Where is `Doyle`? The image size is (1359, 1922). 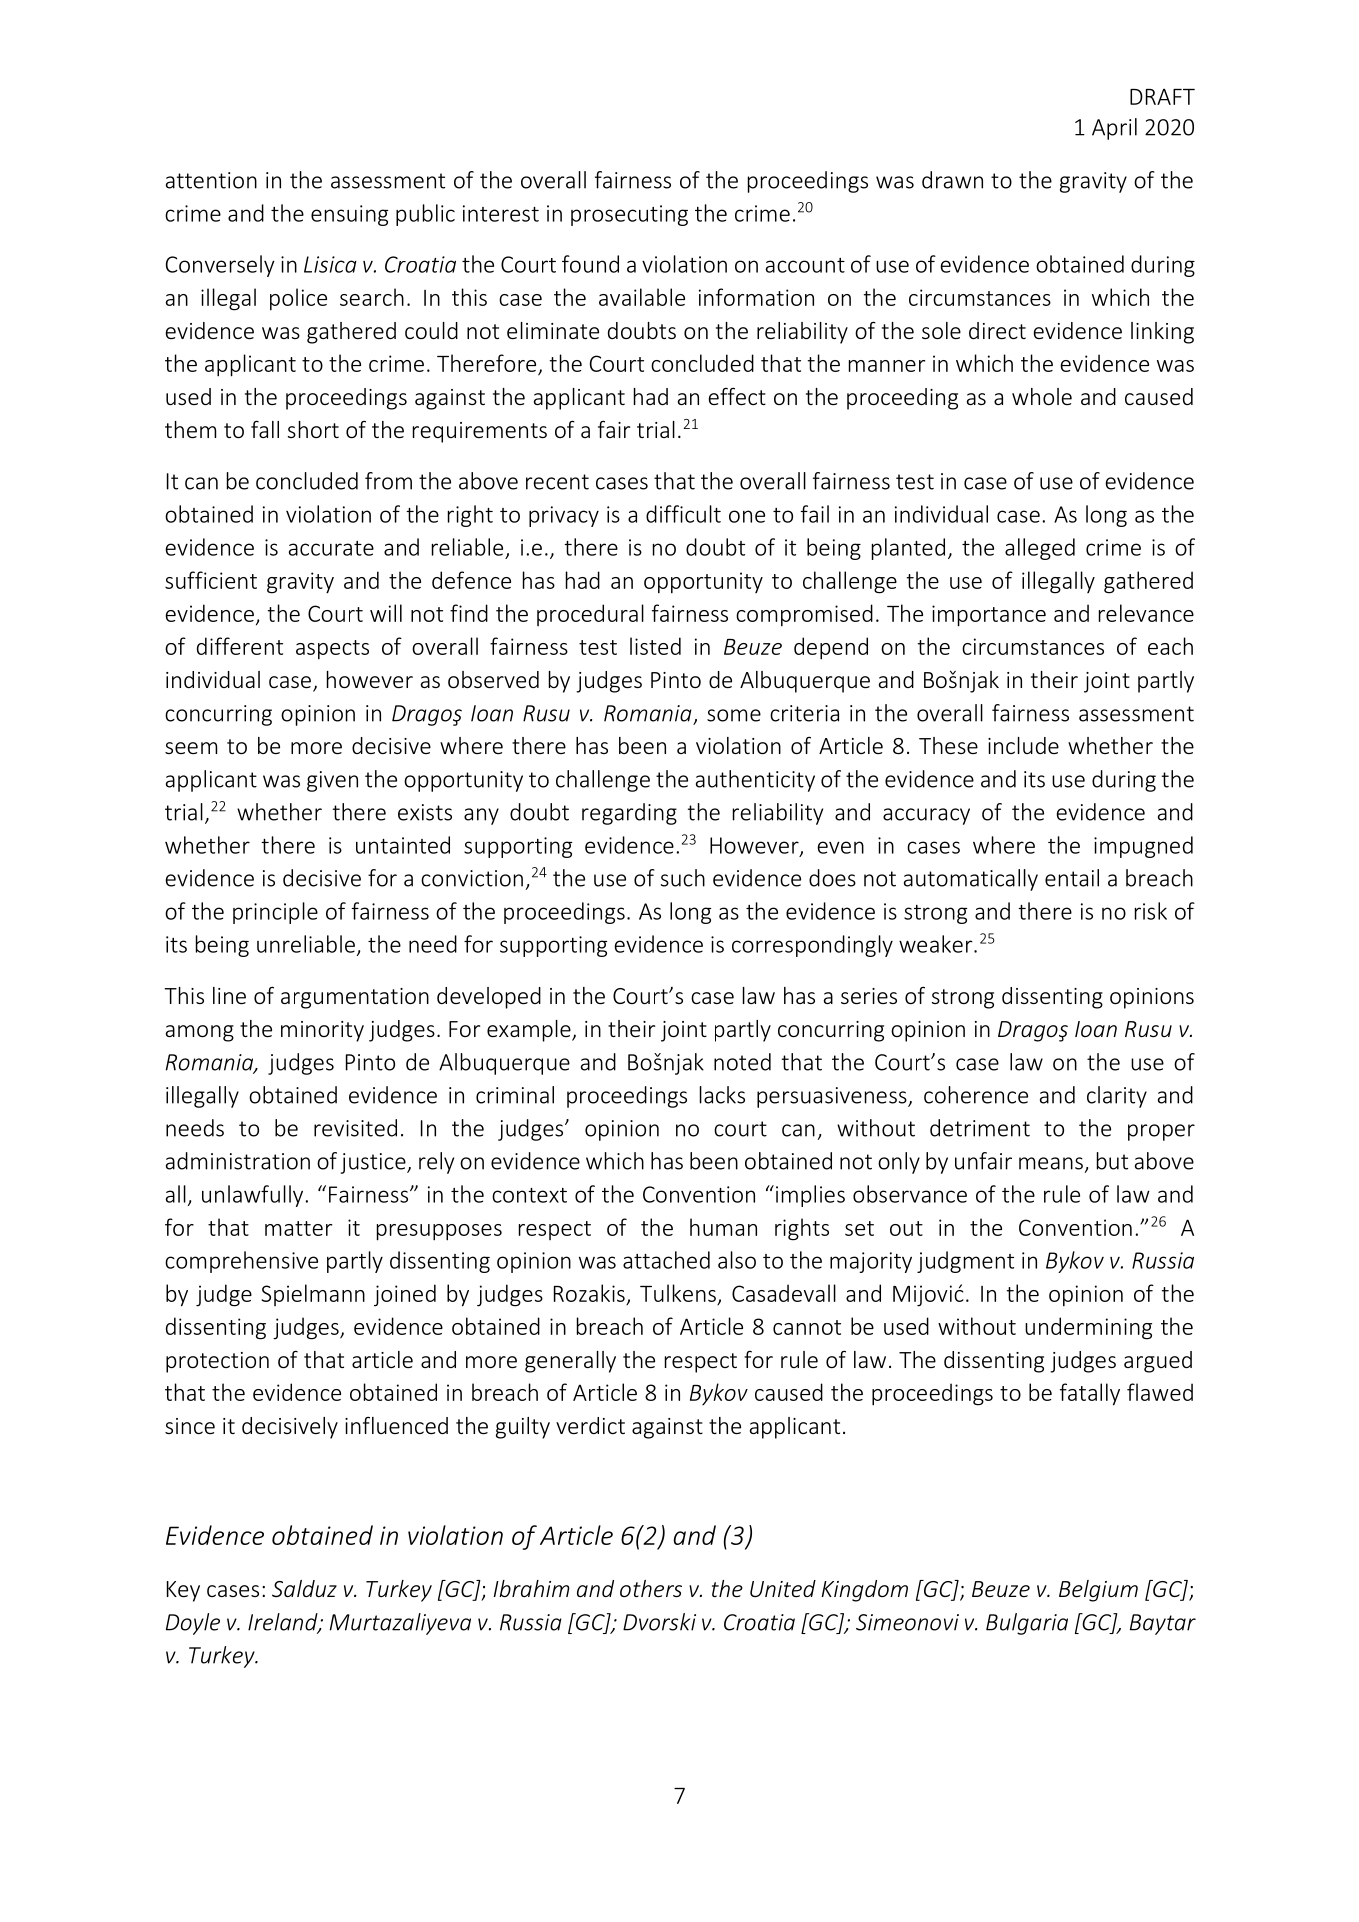 Doyle is located at coordinates (193, 1624).
